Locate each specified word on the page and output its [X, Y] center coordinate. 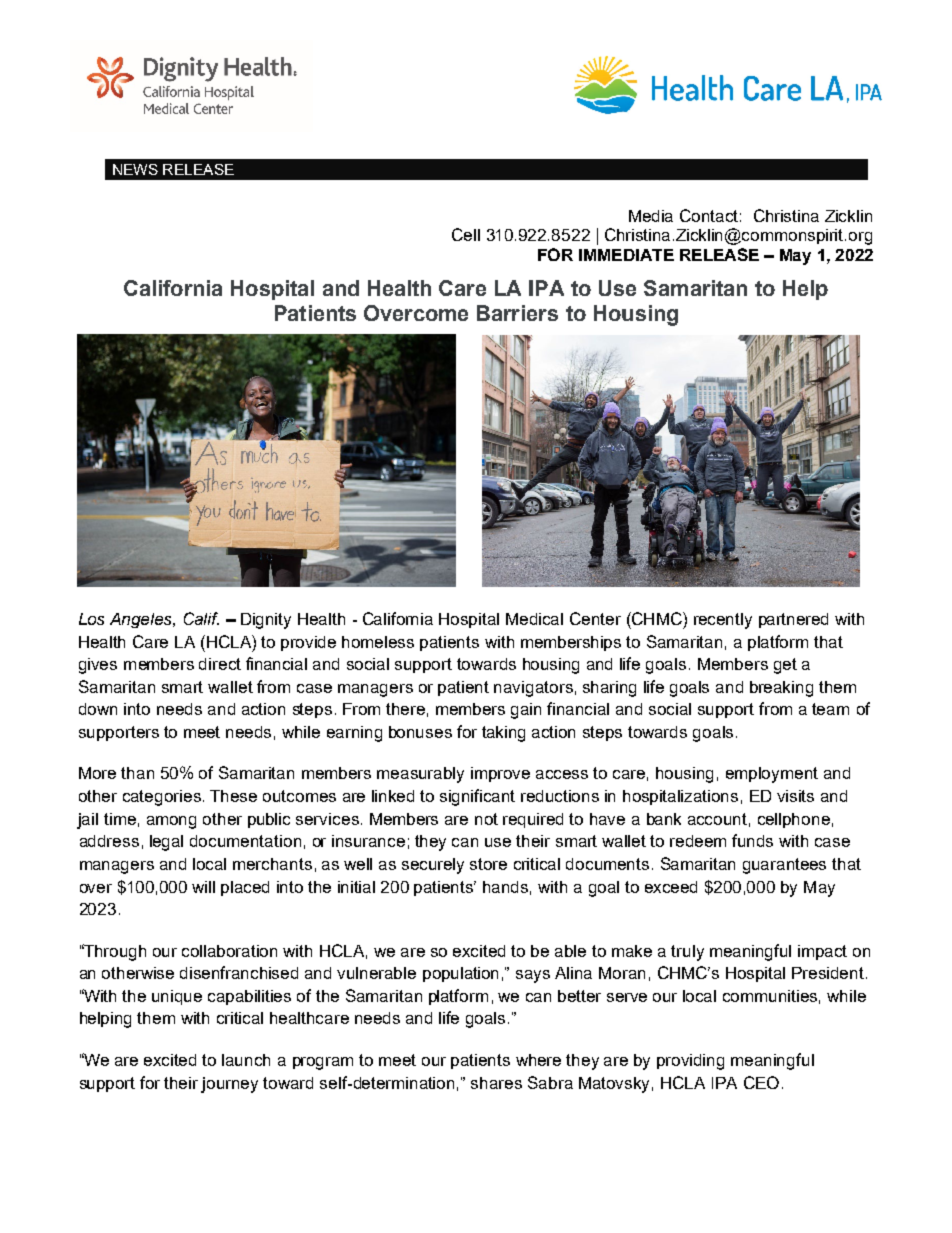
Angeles [142, 620]
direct [220, 664]
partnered [793, 620]
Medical [534, 619]
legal [166, 843]
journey [229, 1085]
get [785, 666]
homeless [378, 642]
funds [752, 840]
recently [723, 621]
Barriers [517, 313]
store [488, 864]
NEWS [135, 169]
